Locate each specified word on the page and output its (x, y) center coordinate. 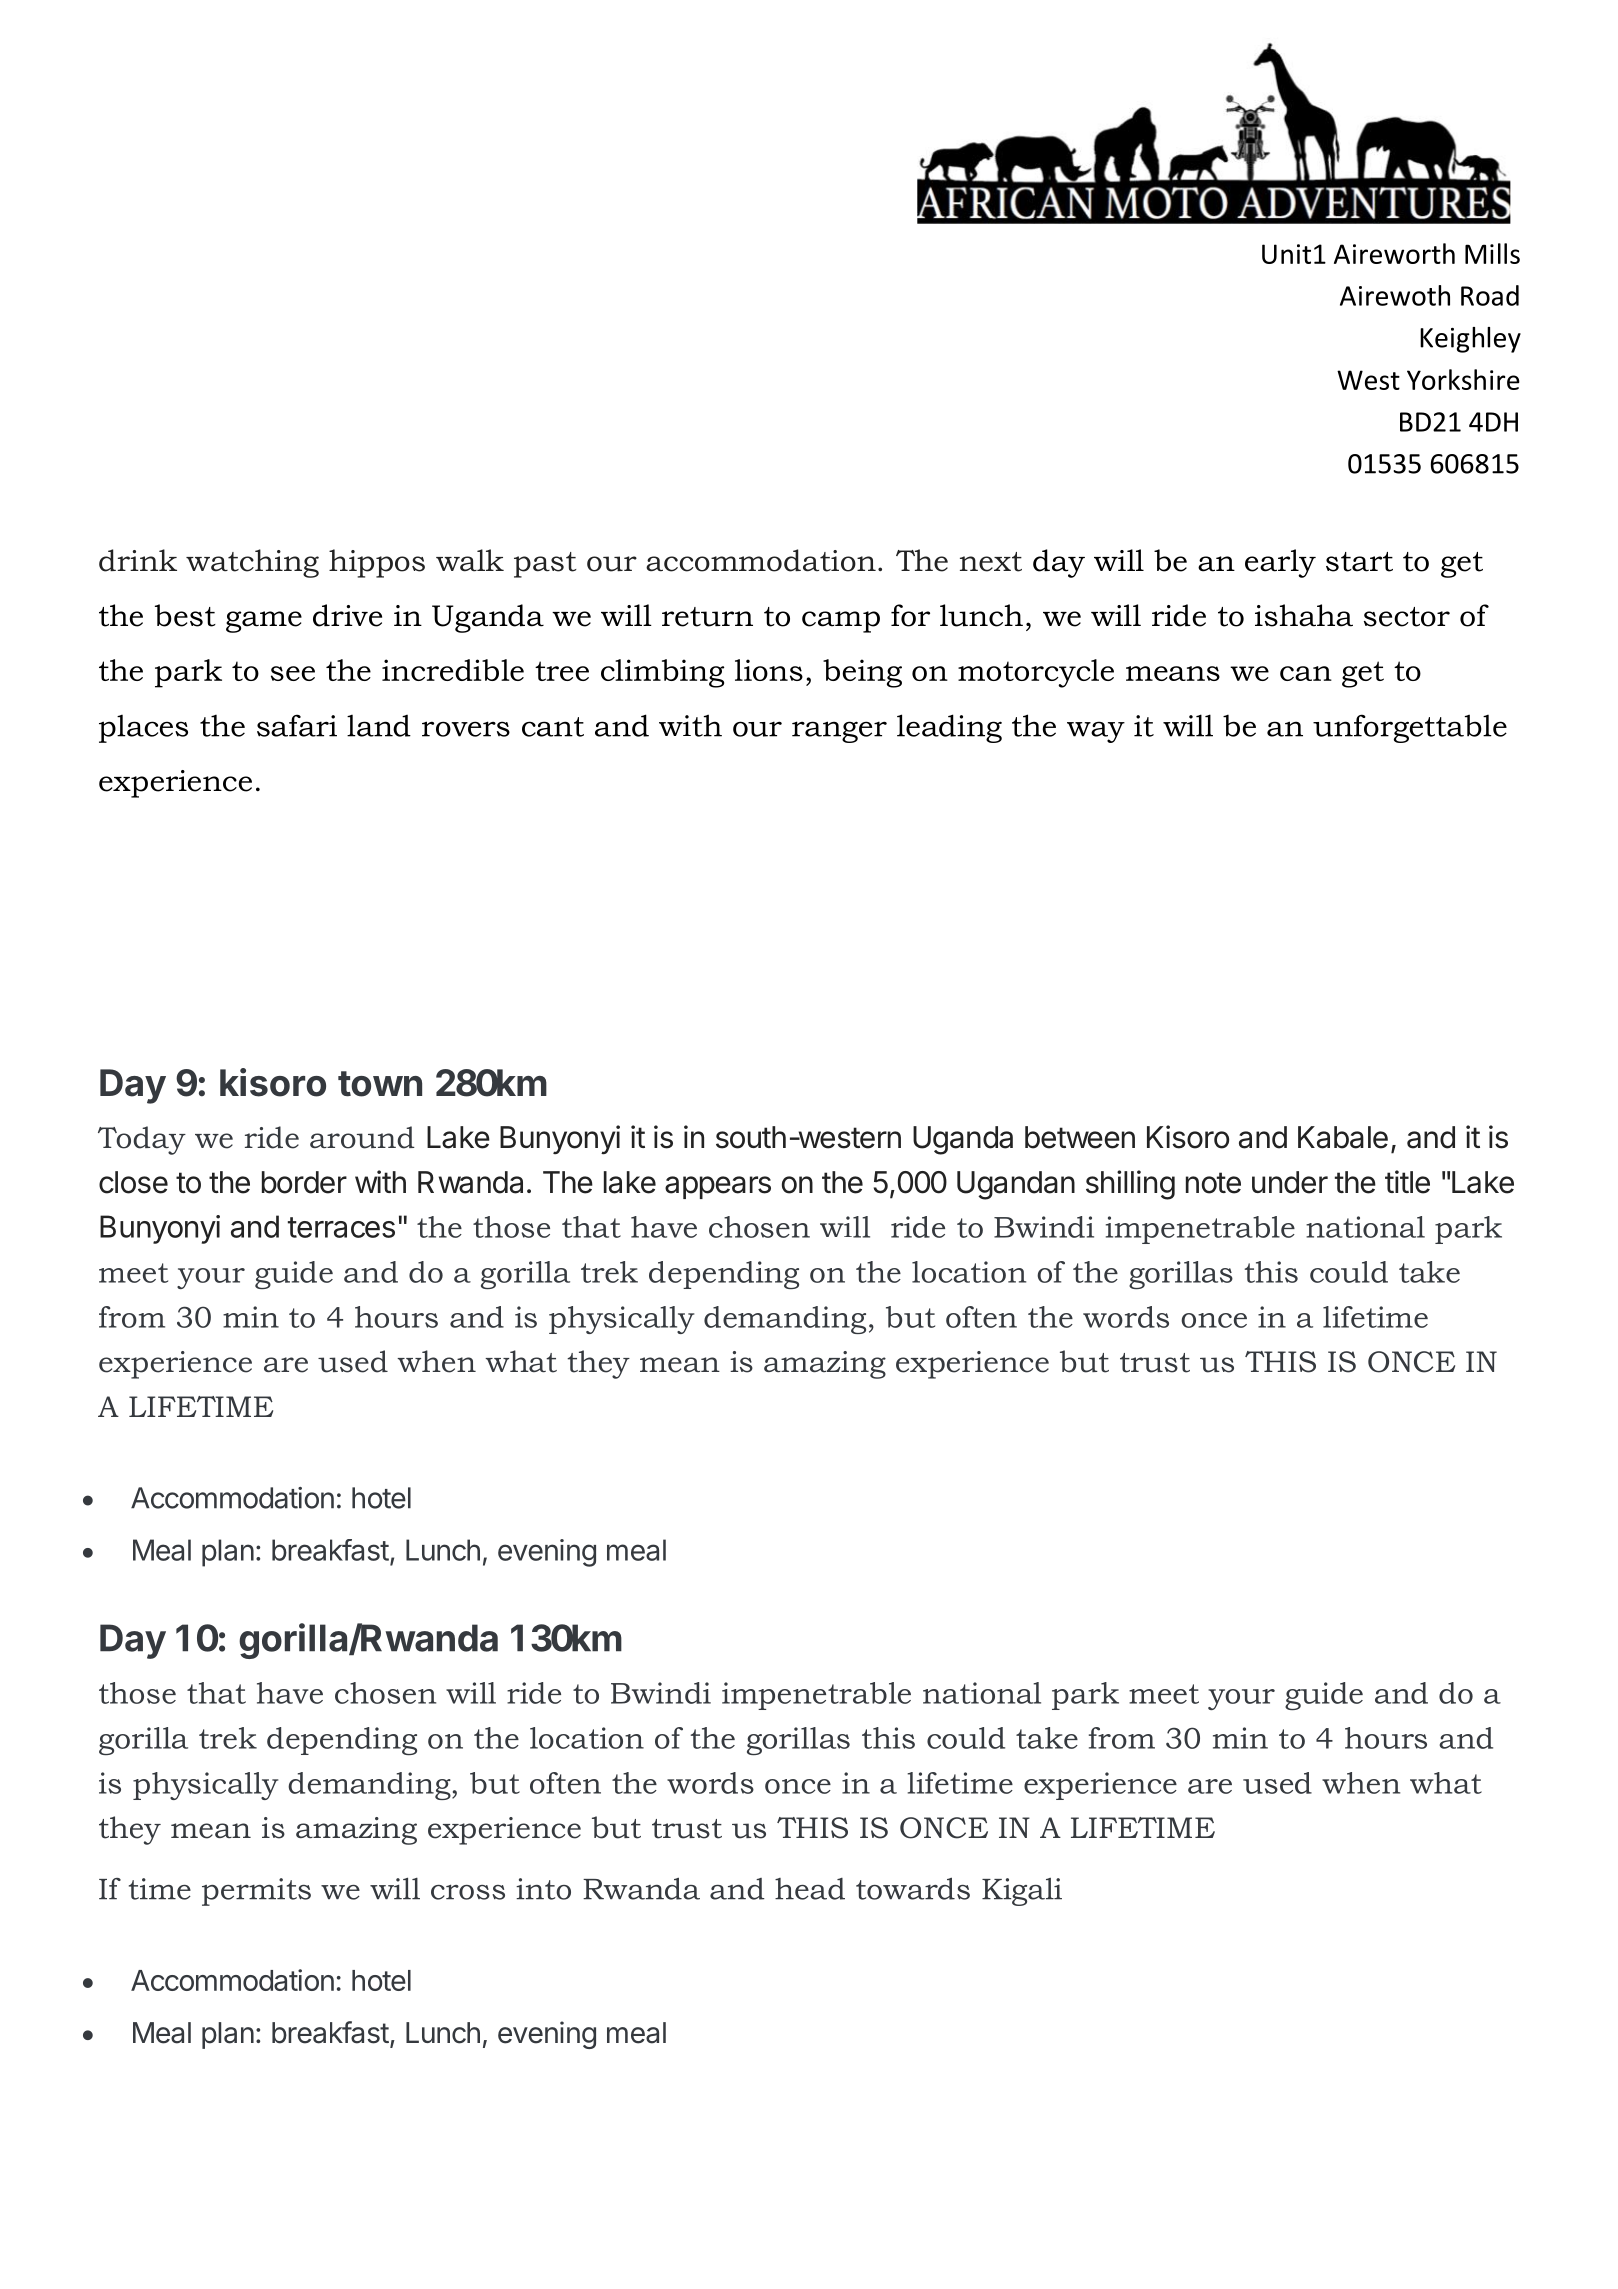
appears (718, 1187)
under (1290, 1182)
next (991, 562)
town (380, 1084)
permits (256, 1892)
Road (1490, 295)
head (810, 1889)
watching (252, 563)
